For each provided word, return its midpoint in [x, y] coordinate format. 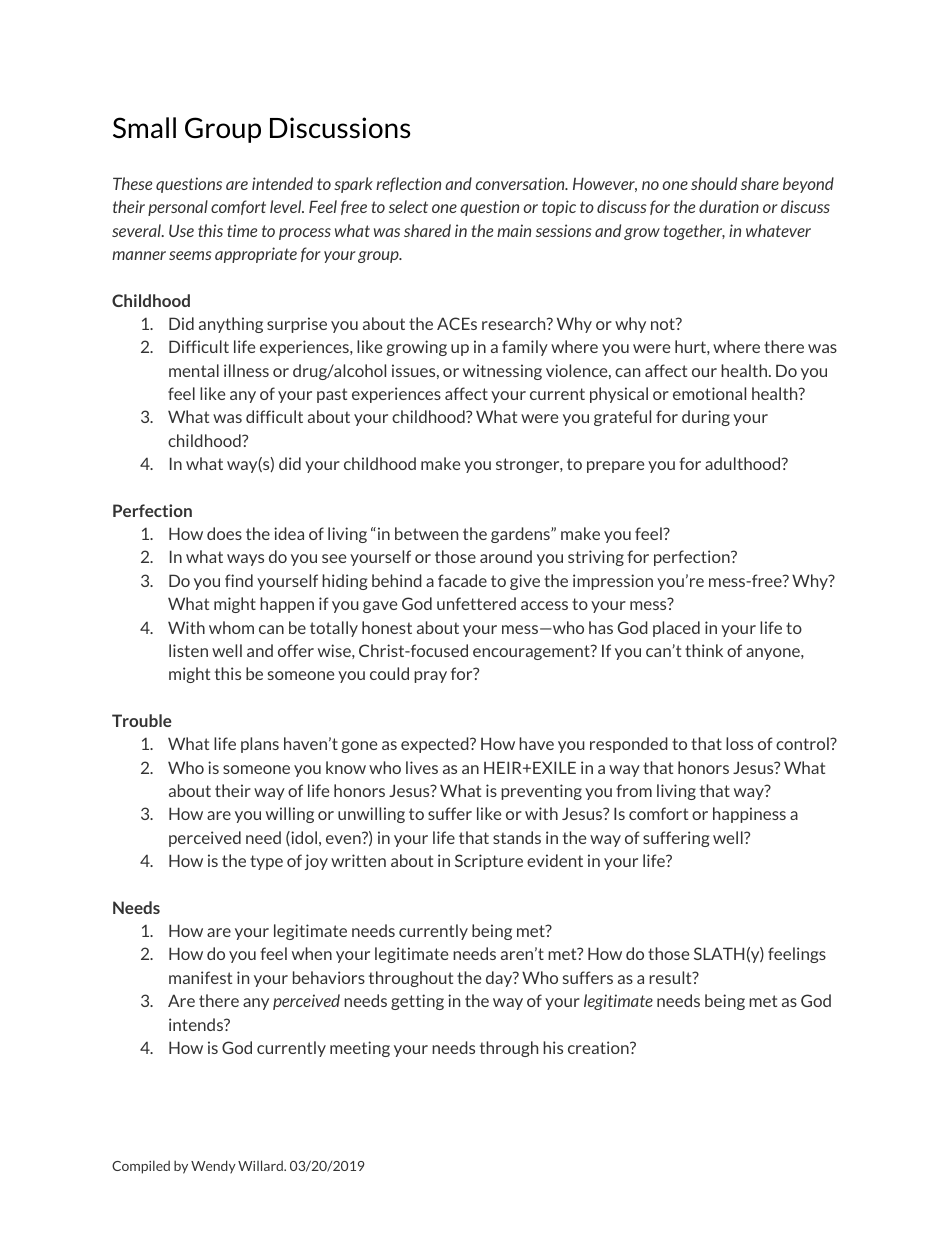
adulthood [744, 463]
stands [517, 837]
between [426, 533]
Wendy [213, 1167]
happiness [749, 815]
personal [178, 208]
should [714, 183]
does [224, 533]
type [266, 862]
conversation [521, 183]
